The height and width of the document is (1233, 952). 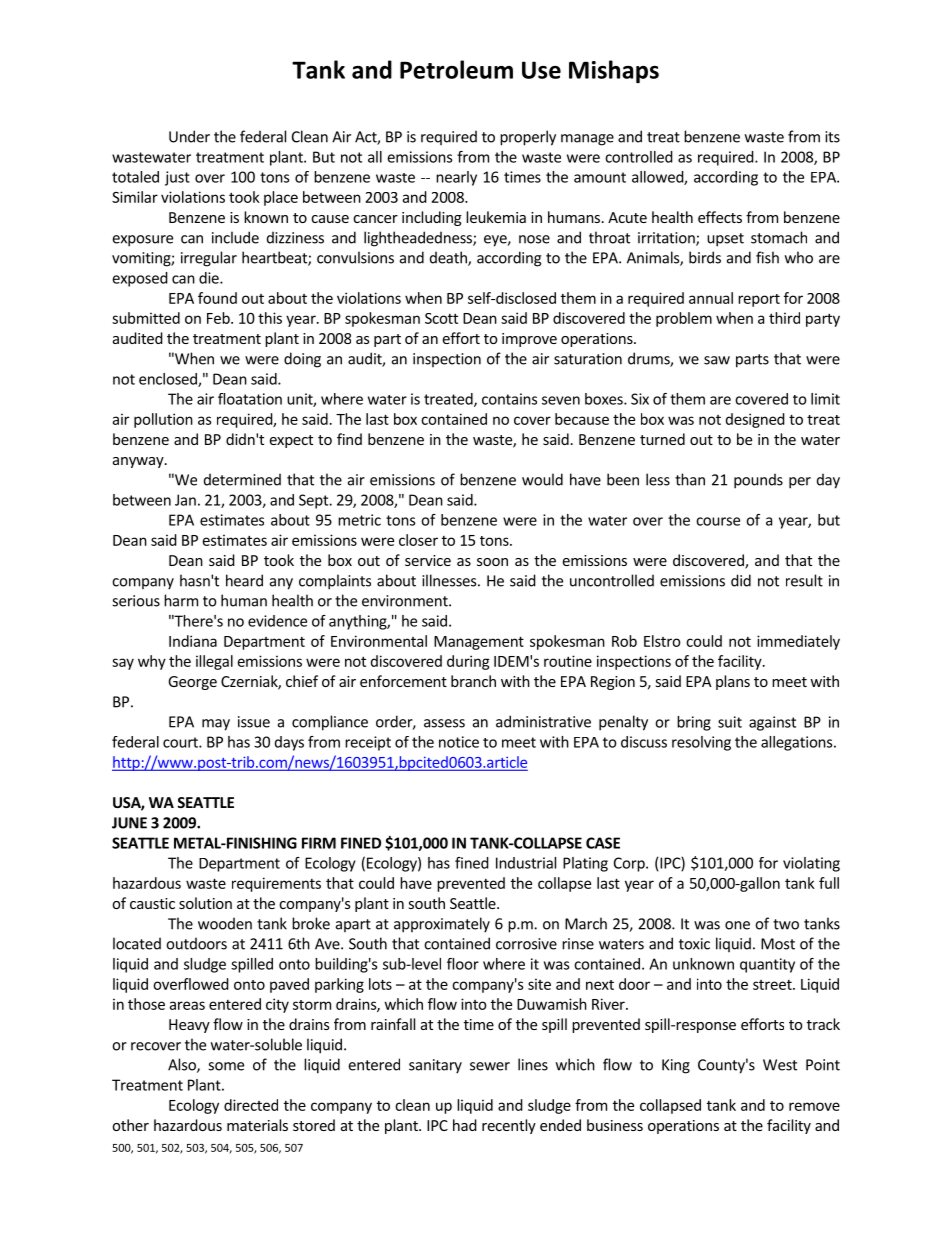 I want to click on pollution, so click(x=163, y=420).
